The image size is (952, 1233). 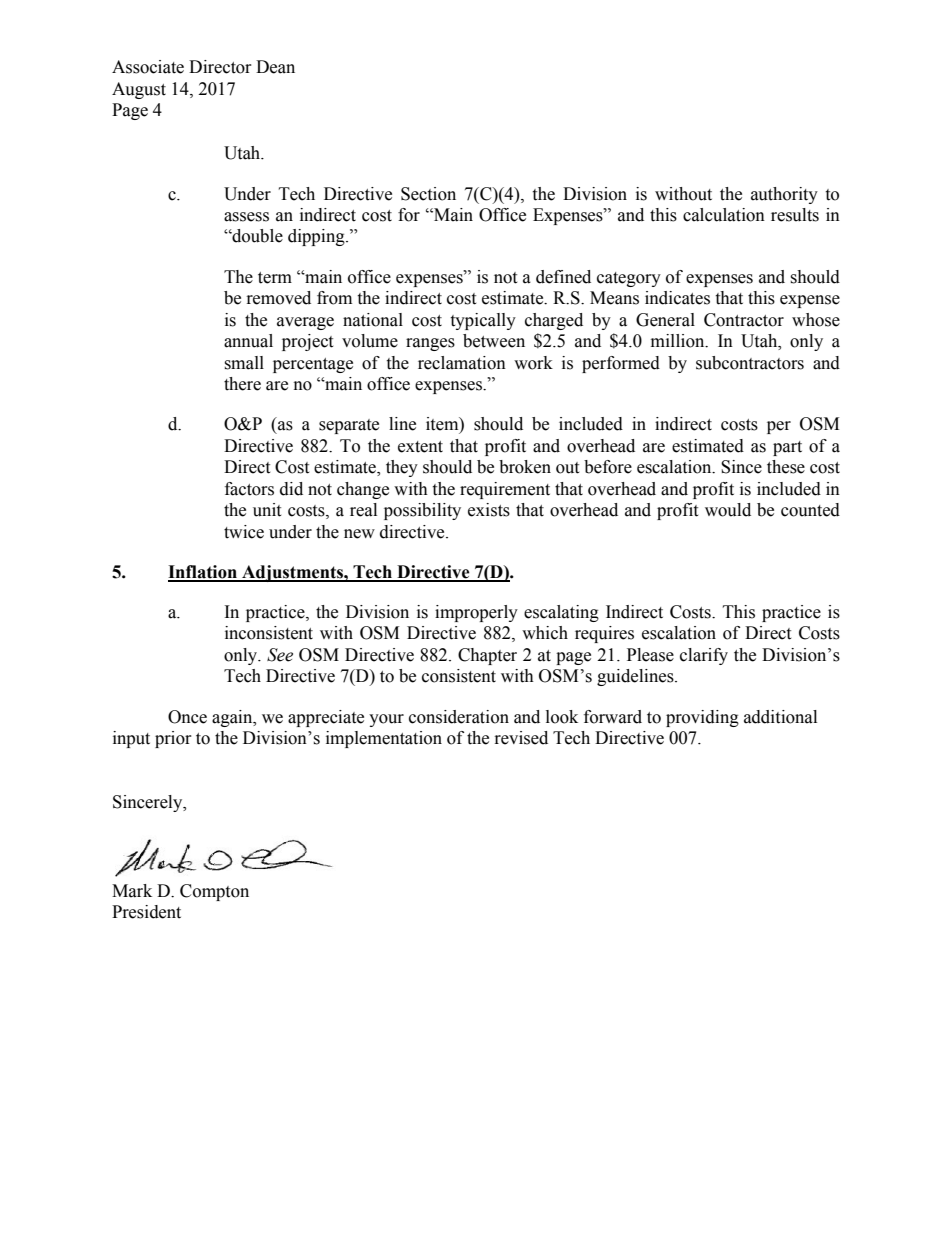 I want to click on Compton, so click(x=214, y=892).
